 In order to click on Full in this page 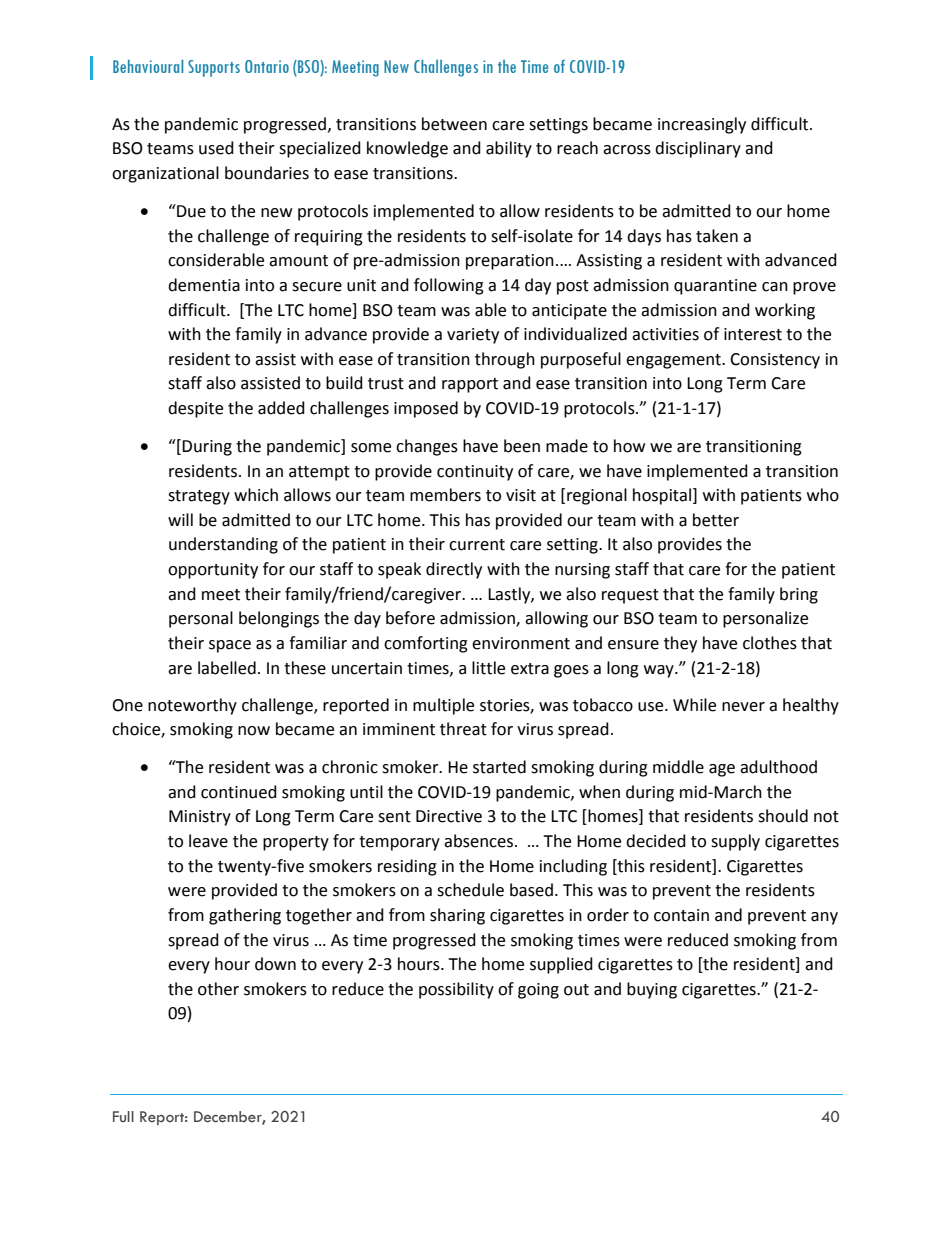, I will do `click(123, 1116)`.
